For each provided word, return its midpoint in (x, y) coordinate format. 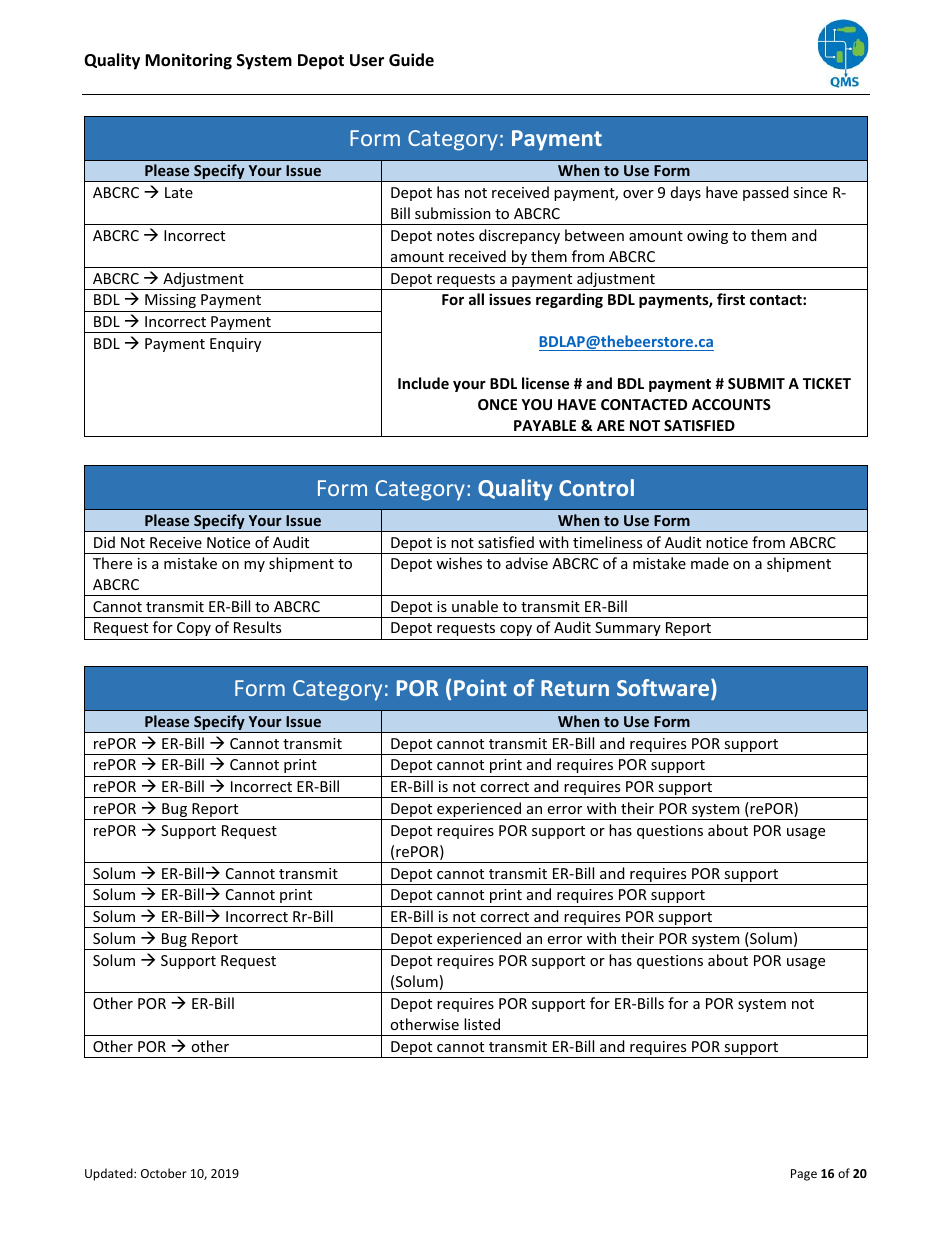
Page (804, 1175)
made (710, 563)
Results (257, 627)
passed (766, 193)
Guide (411, 60)
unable (475, 606)
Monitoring (188, 61)
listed (482, 1024)
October (164, 1173)
